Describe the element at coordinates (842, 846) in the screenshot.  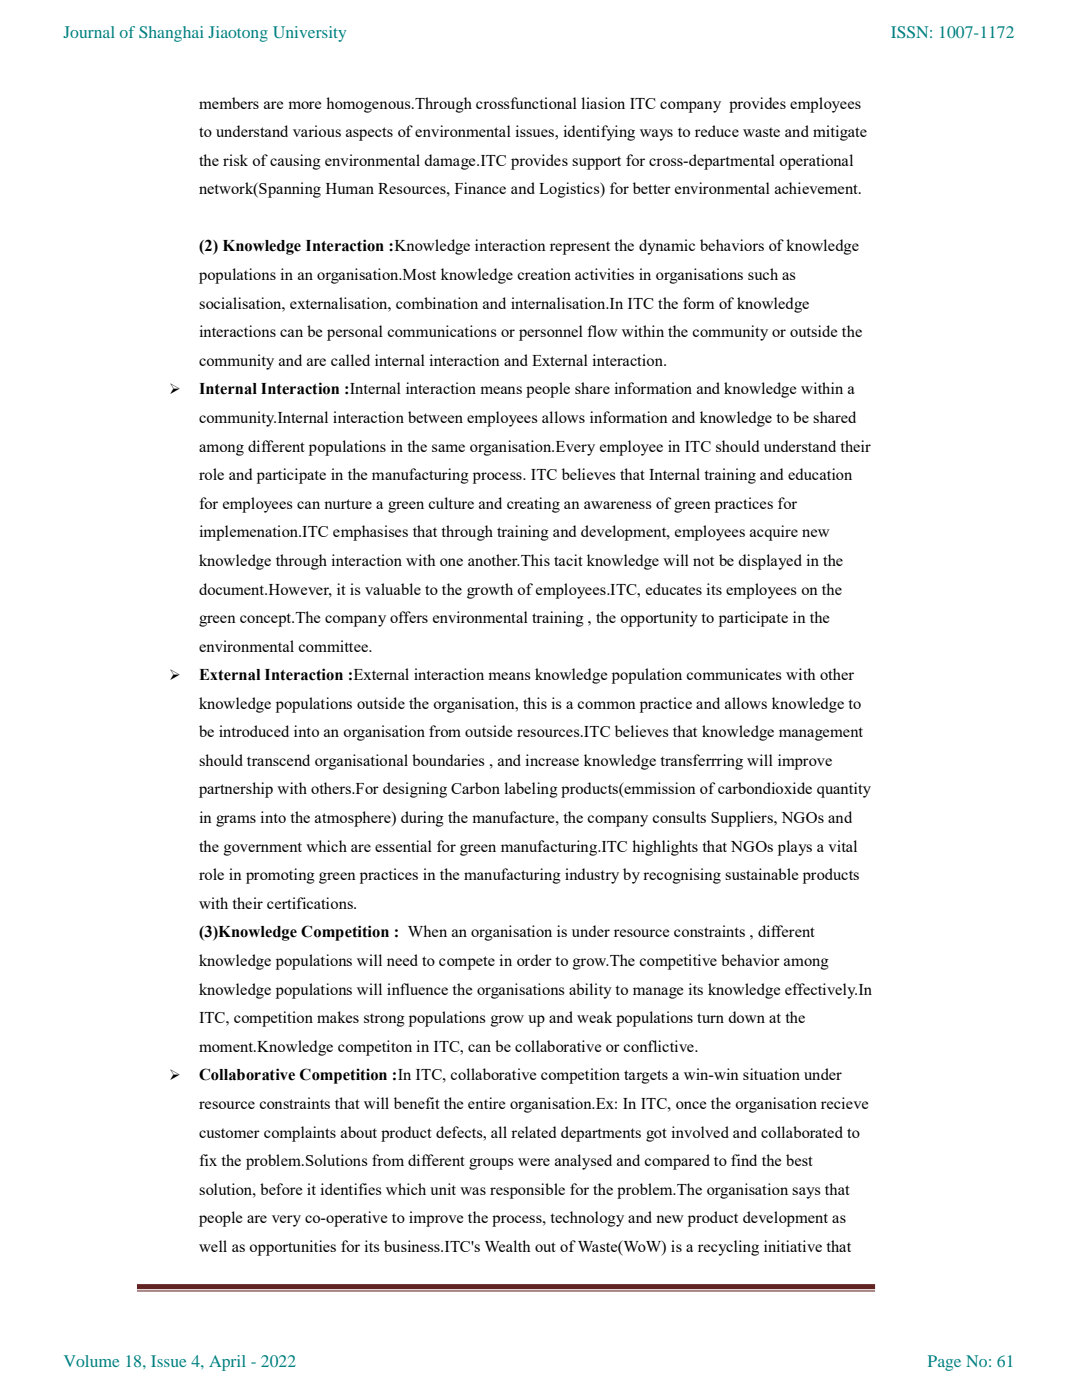
I see `vital` at that location.
